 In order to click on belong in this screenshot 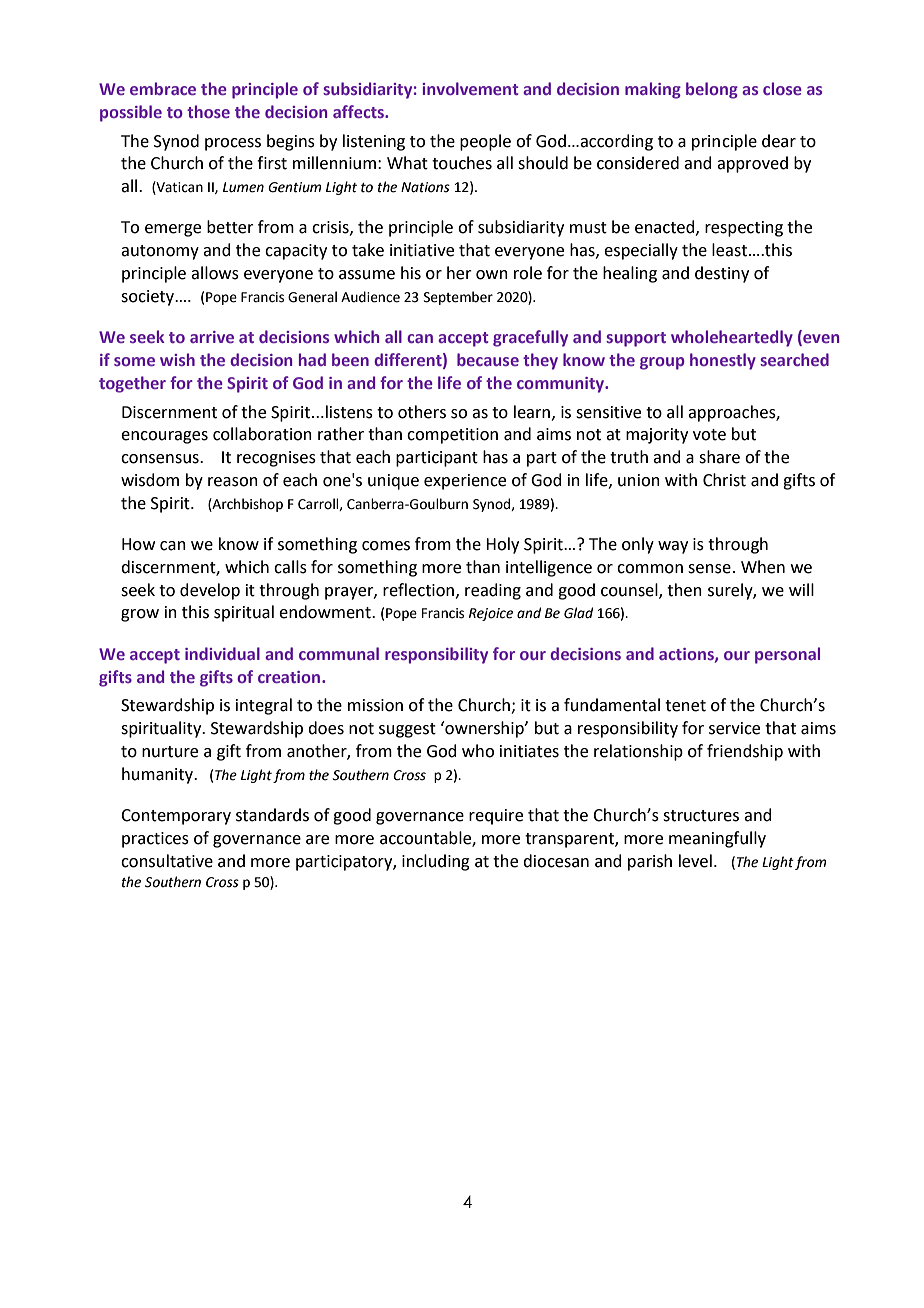, I will do `click(712, 90)`.
